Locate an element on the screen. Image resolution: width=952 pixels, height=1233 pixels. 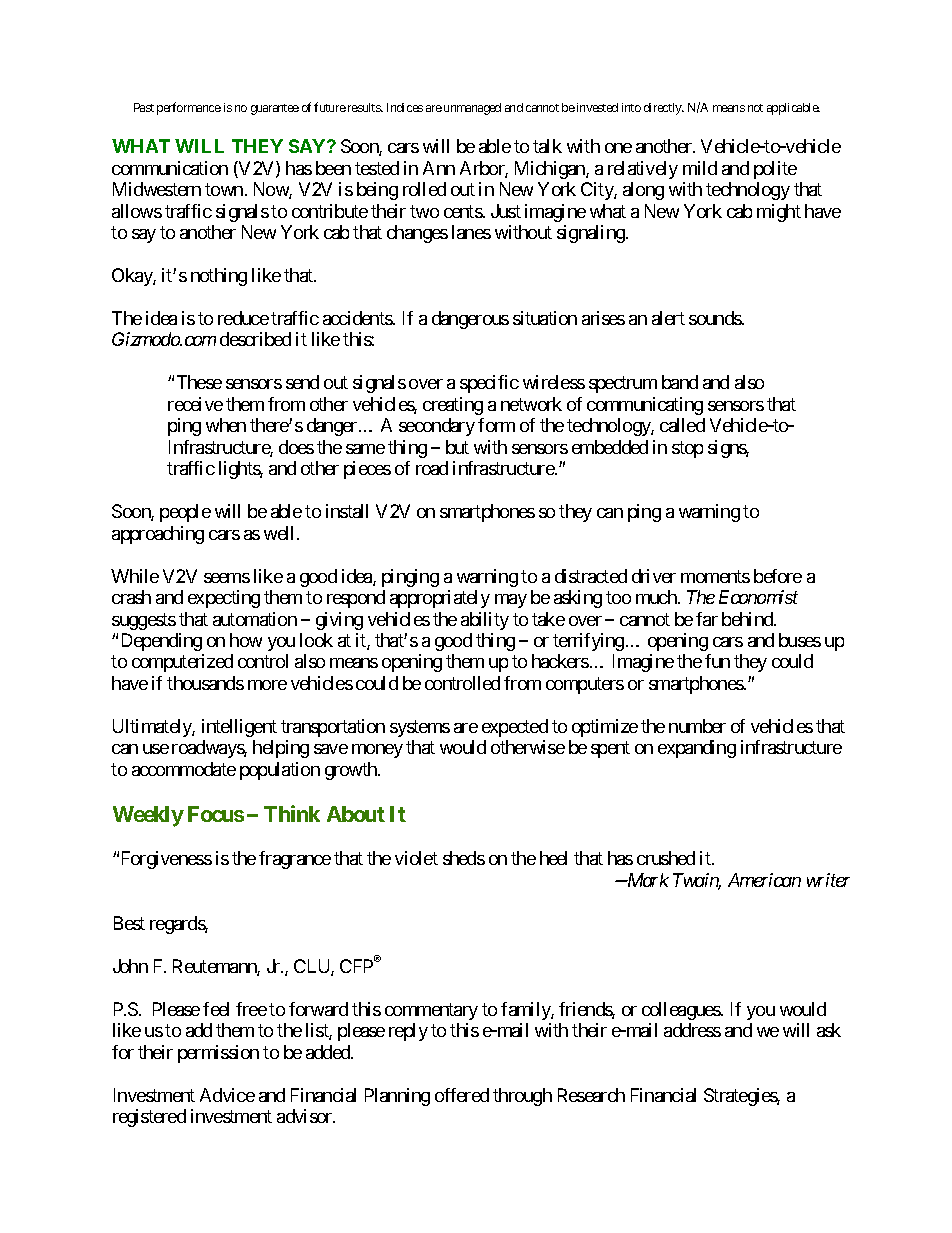
when is located at coordinates (226, 425).
